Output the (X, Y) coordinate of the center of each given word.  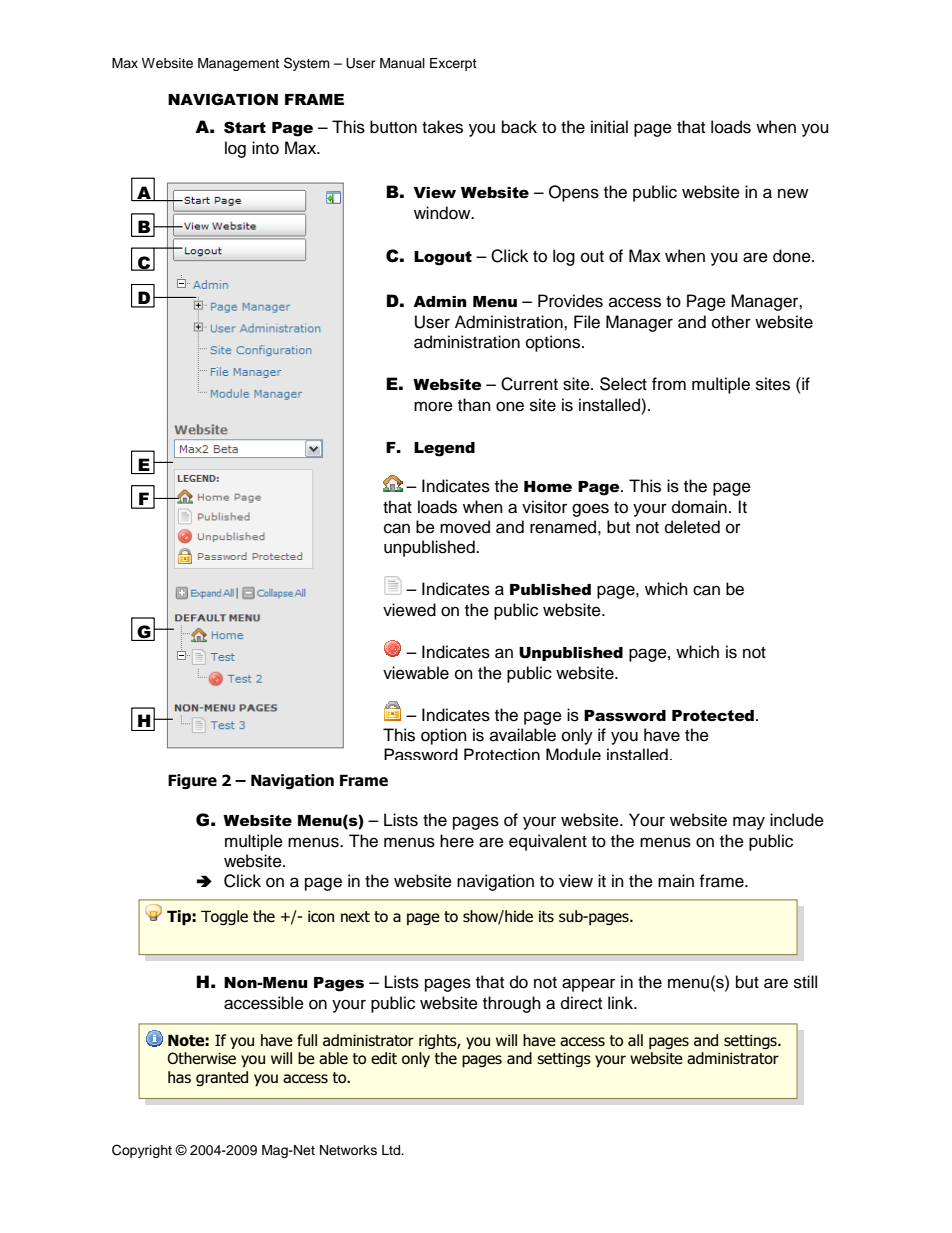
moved (465, 527)
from (669, 384)
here (457, 841)
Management (238, 64)
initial (609, 127)
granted (222, 1078)
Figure (192, 782)
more (433, 406)
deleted (692, 527)
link (621, 1002)
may (749, 823)
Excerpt (453, 64)
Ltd (392, 1150)
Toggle (224, 917)
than (474, 405)
